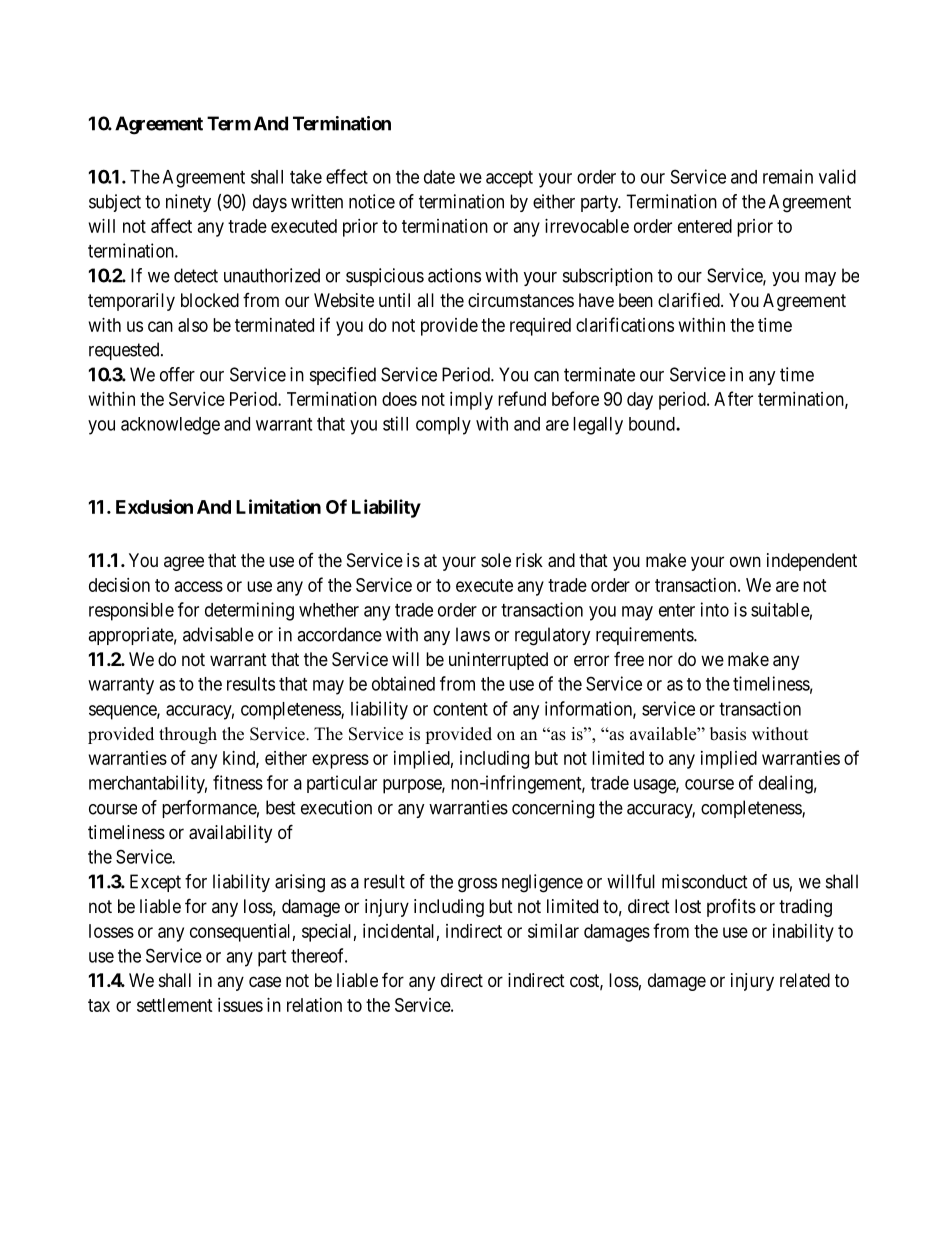 This screenshot has width=952, height=1233. I want to click on into, so click(715, 609).
